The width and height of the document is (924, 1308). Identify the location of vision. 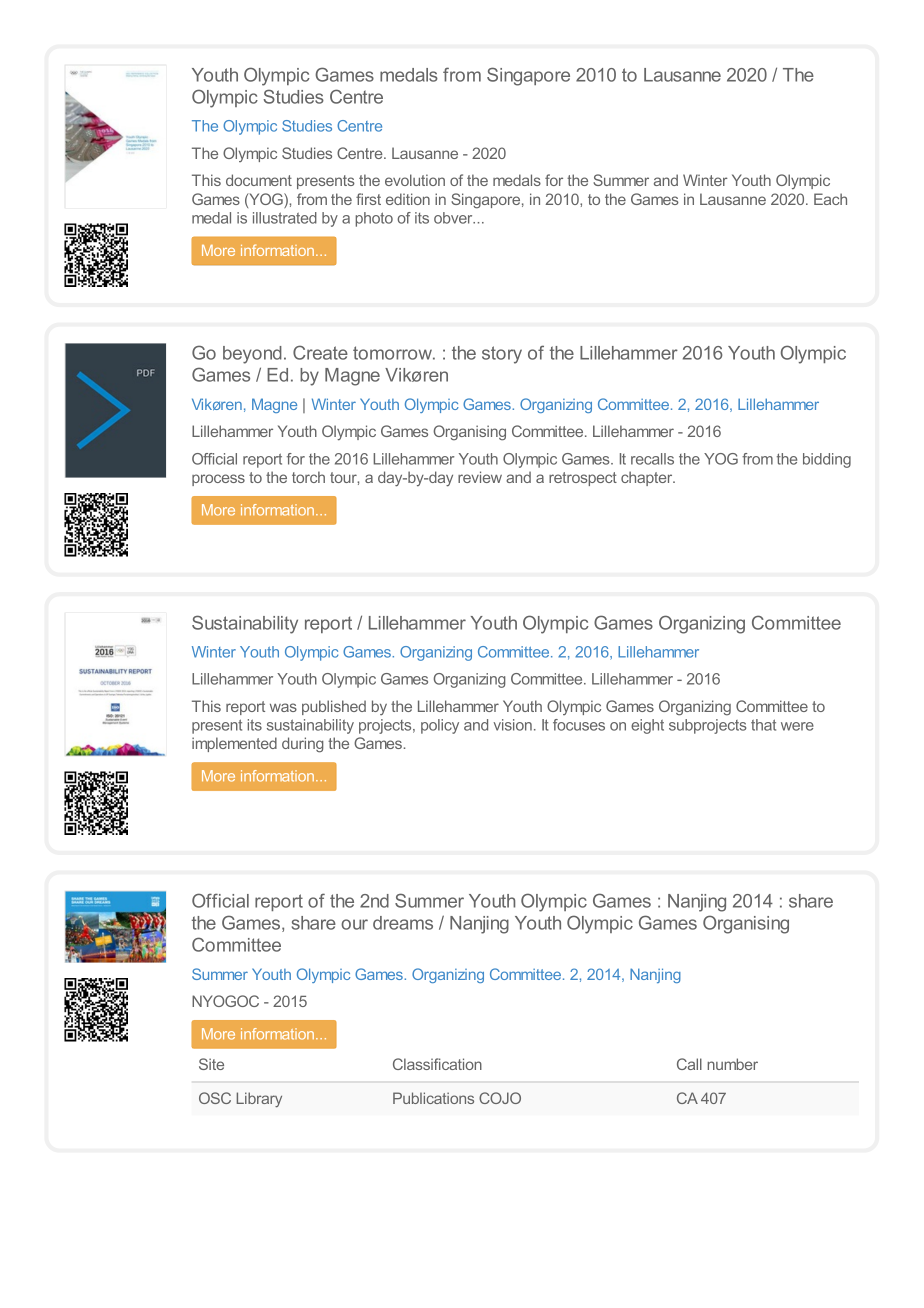
(512, 725).
